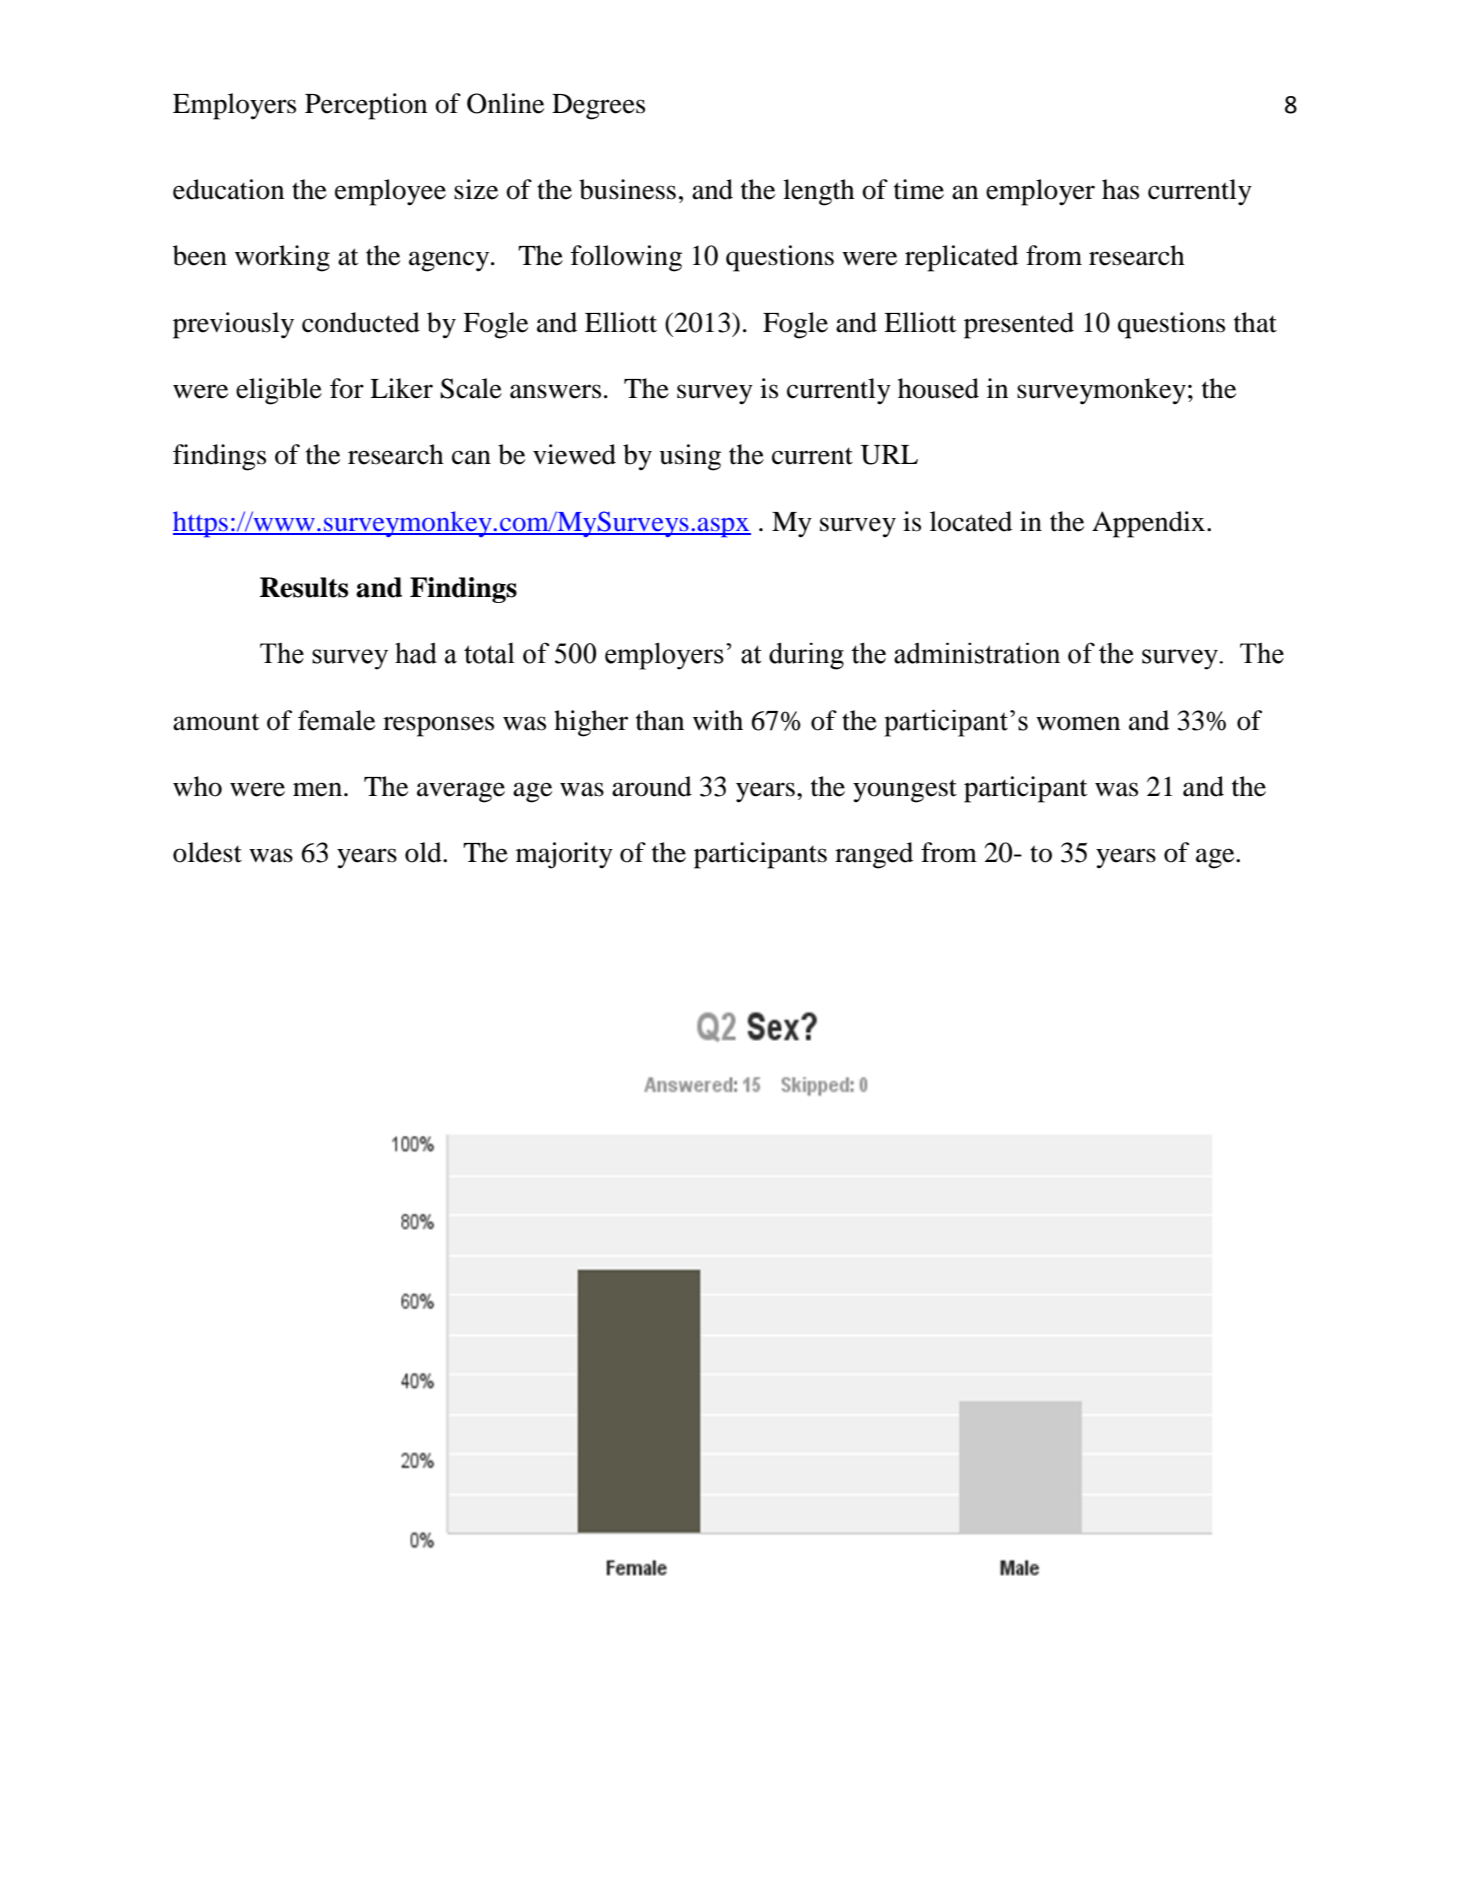  What do you see at coordinates (626, 258) in the page?
I see `following` at bounding box center [626, 258].
